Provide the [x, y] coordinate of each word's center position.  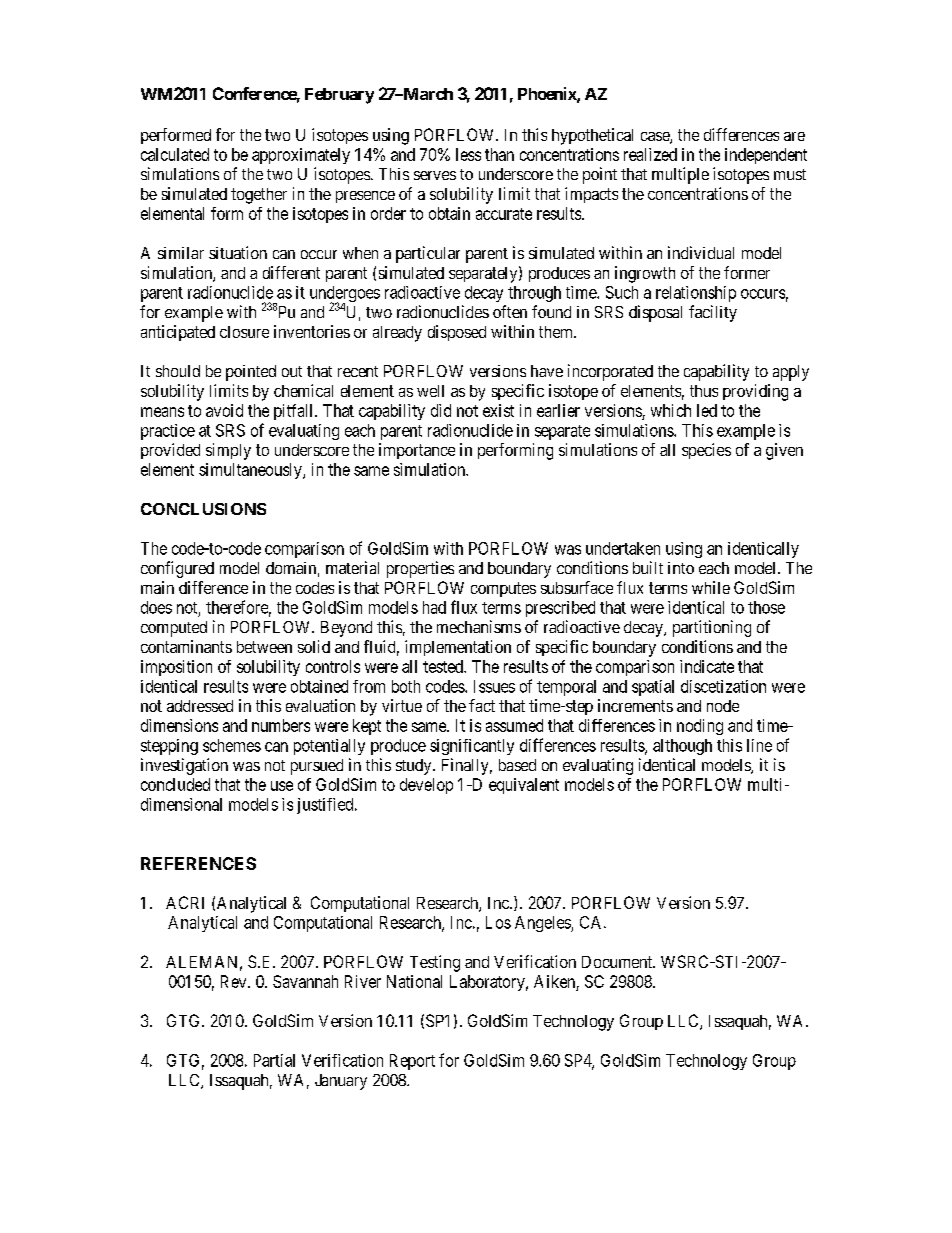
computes [503, 589]
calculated [175, 154]
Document [618, 962]
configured [177, 569]
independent [766, 156]
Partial [274, 1060]
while [711, 587]
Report [412, 1062]
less [468, 154]
